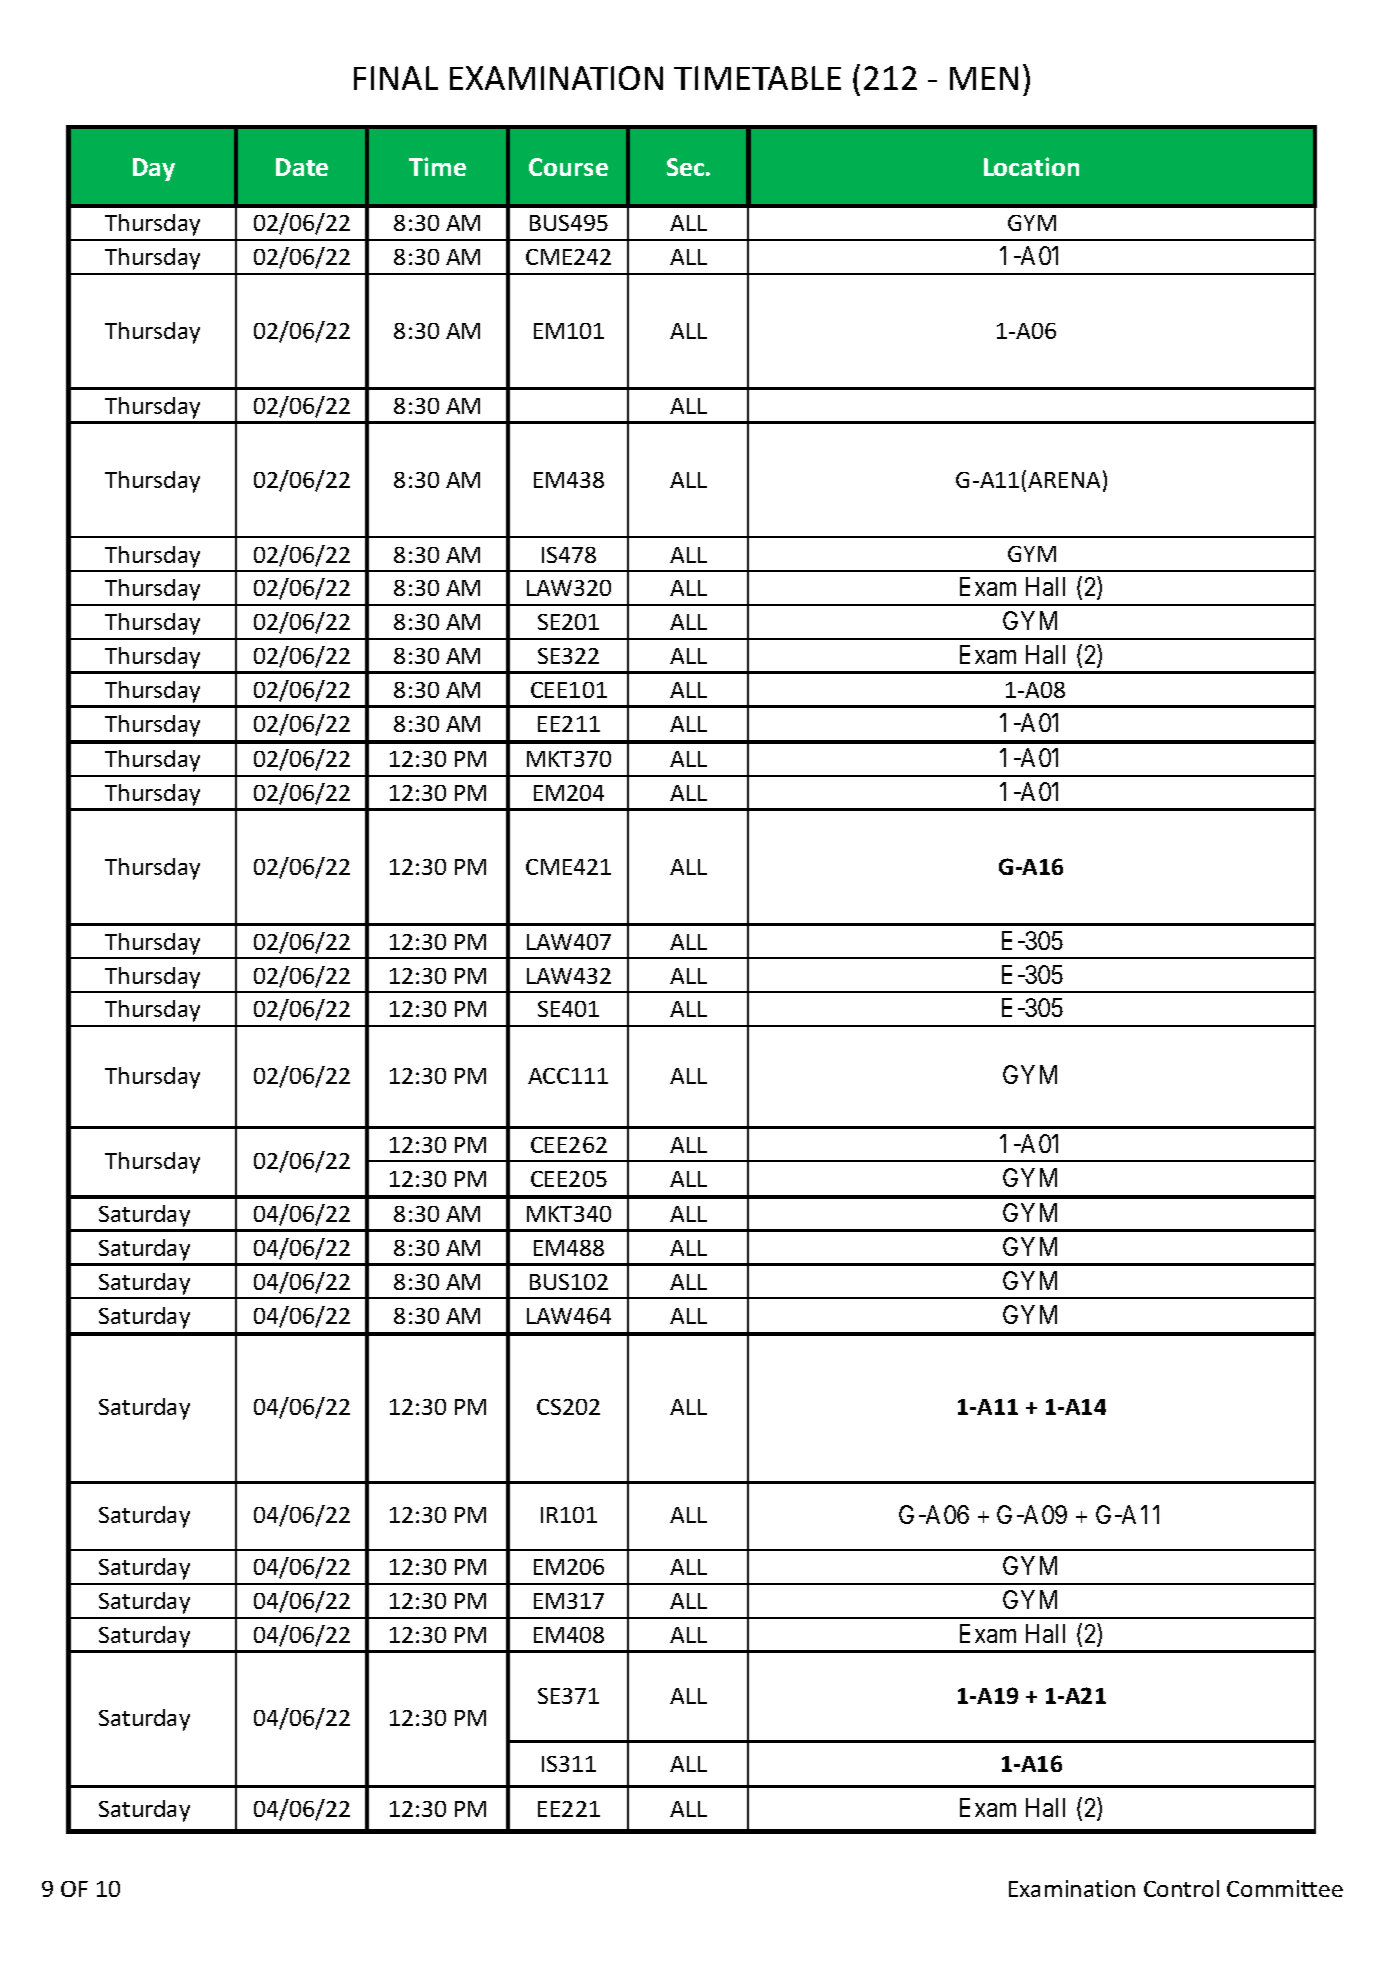 The height and width of the screenshot is (1961, 1386). What do you see at coordinates (1285, 1888) in the screenshot?
I see `Committee` at bounding box center [1285, 1888].
